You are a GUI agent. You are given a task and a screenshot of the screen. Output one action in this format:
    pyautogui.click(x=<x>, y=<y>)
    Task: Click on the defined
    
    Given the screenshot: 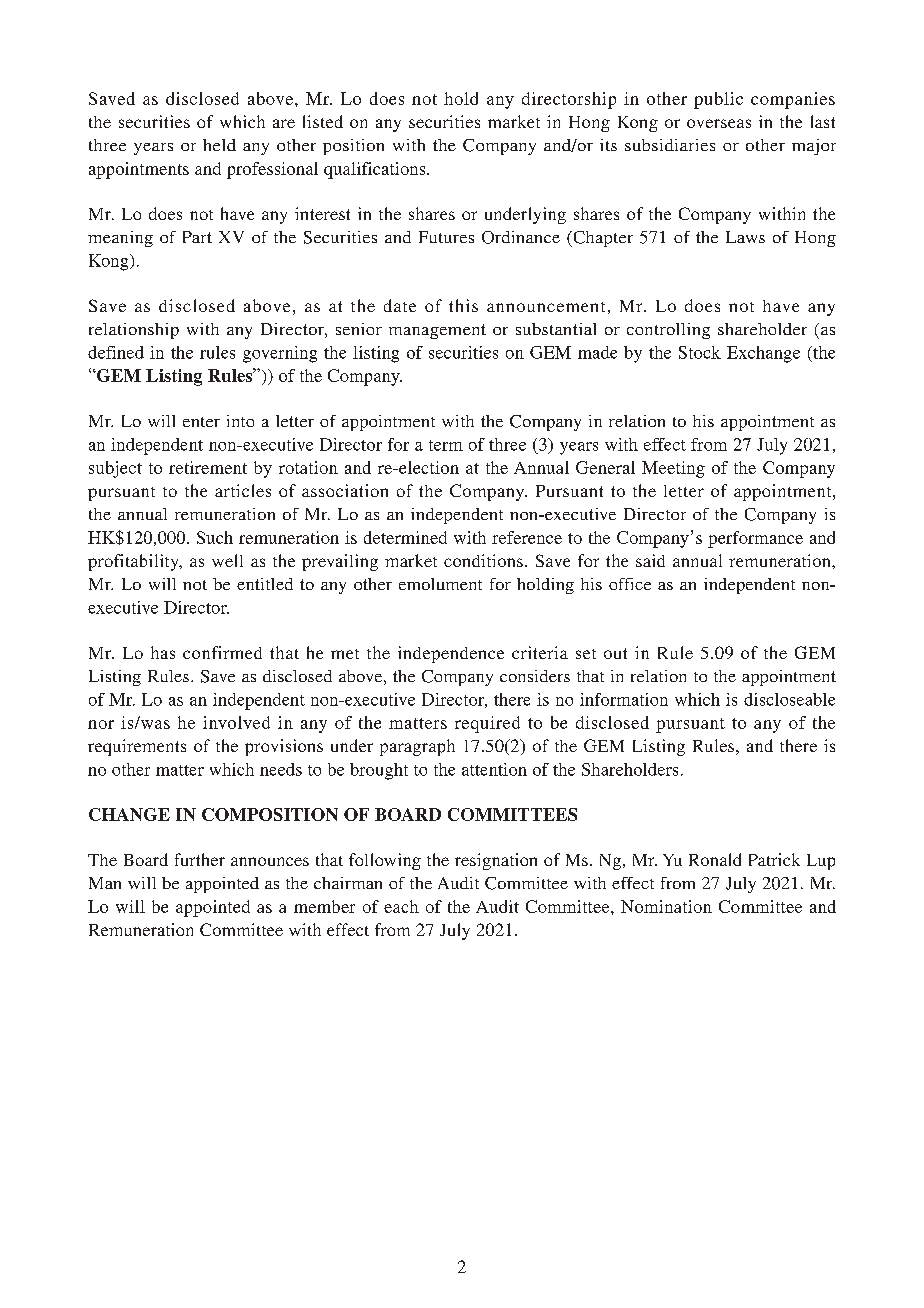 What is the action you would take?
    pyautogui.click(x=116, y=352)
